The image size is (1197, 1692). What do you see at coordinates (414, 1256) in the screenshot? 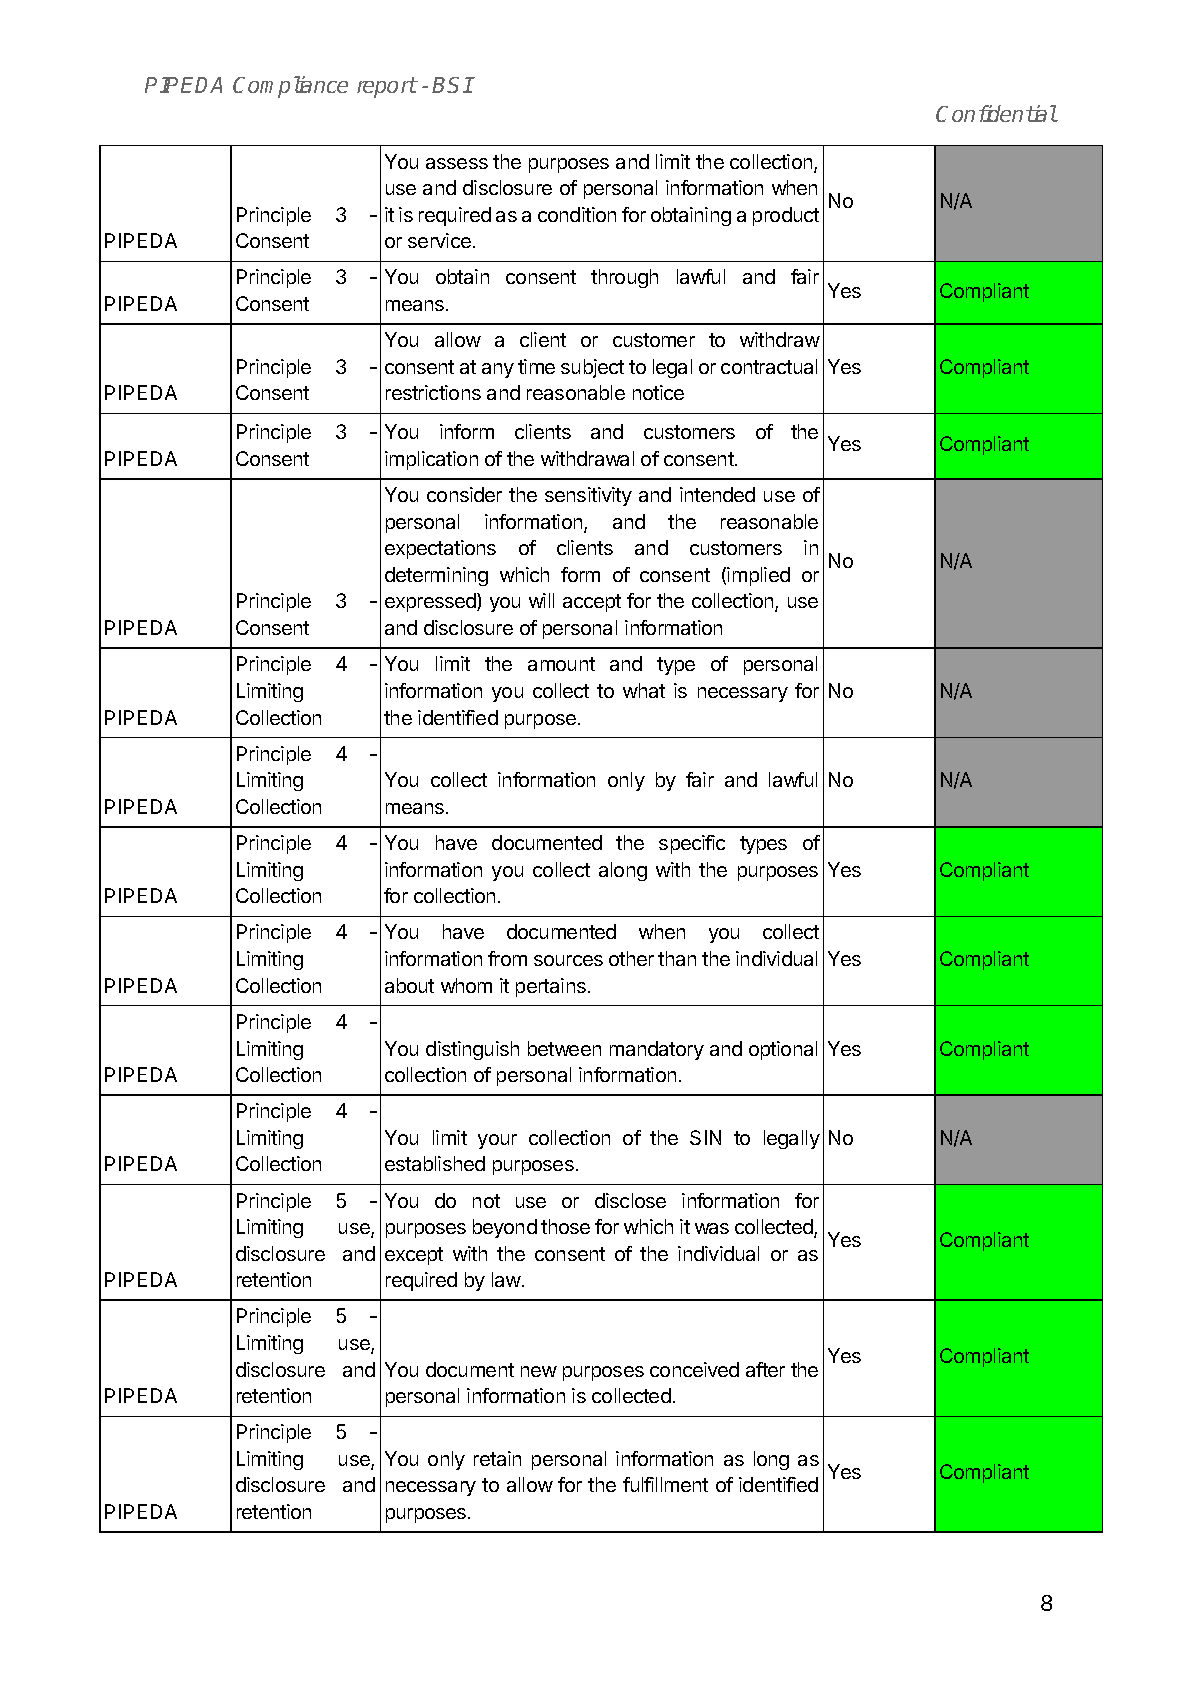
I see `except` at bounding box center [414, 1256].
